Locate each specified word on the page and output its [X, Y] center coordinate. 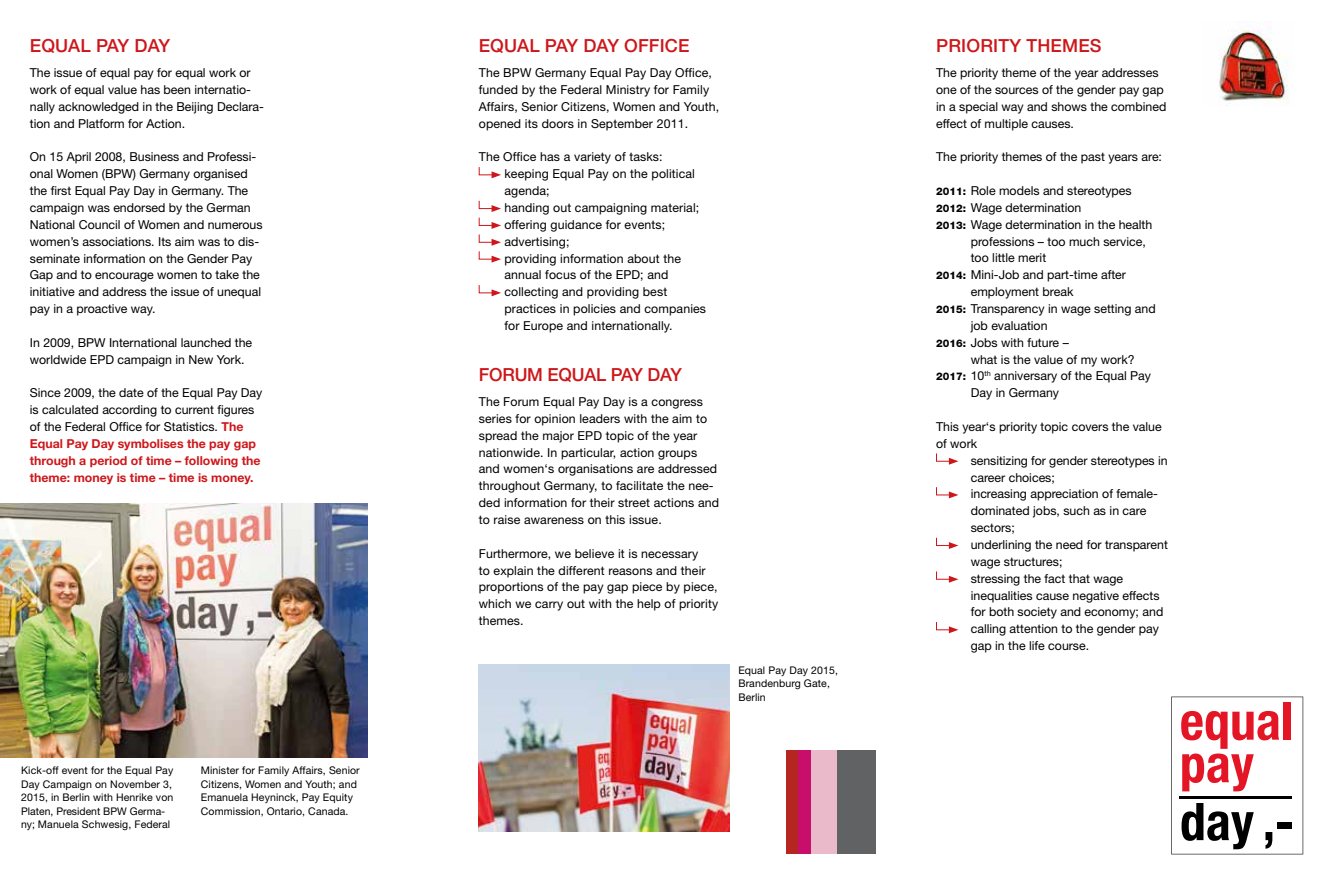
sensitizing [999, 462]
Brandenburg [769, 684]
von [164, 798]
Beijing [195, 108]
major [558, 437]
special [978, 108]
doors [558, 123]
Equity [338, 798]
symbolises [150, 444]
